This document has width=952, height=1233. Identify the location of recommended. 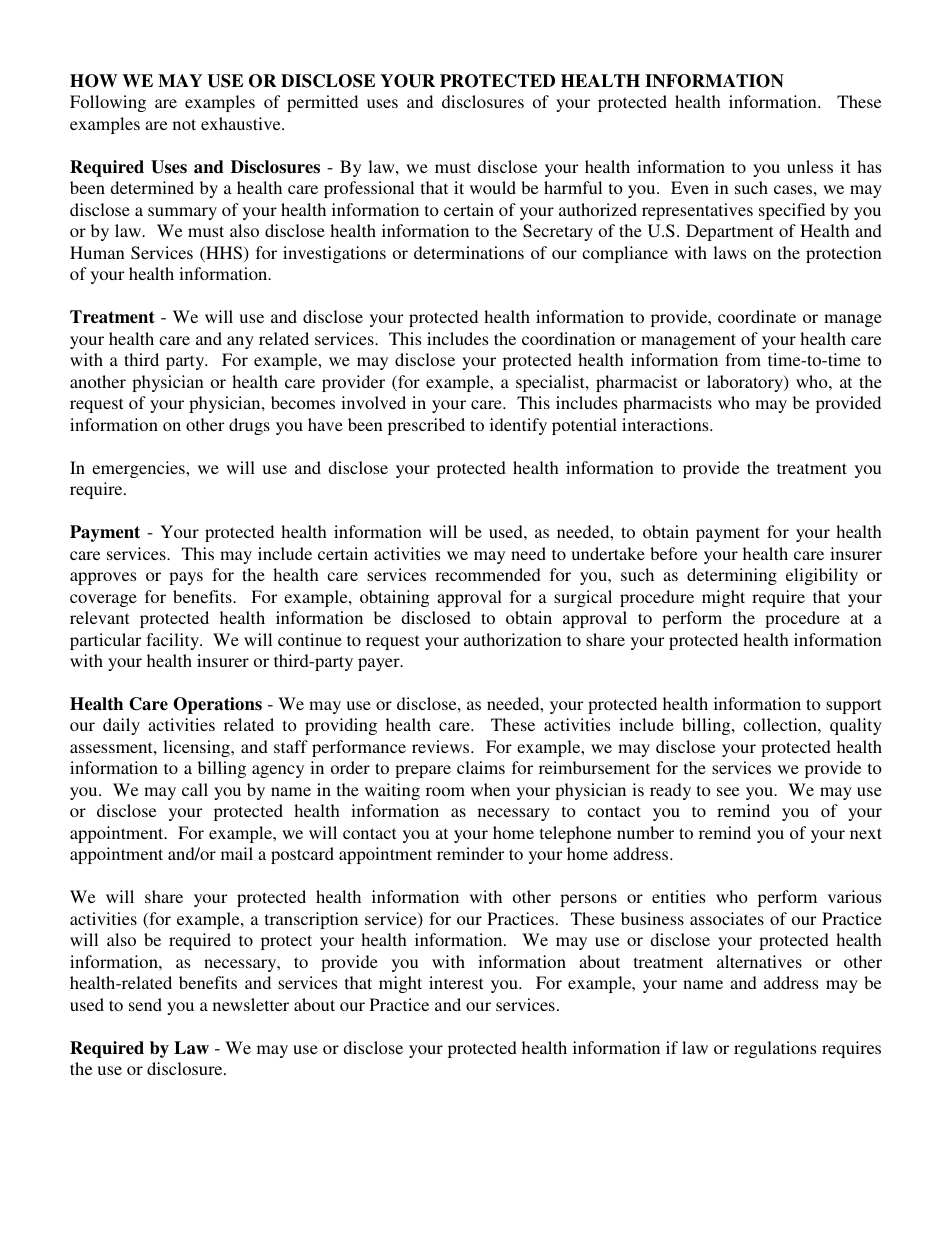
(488, 574).
